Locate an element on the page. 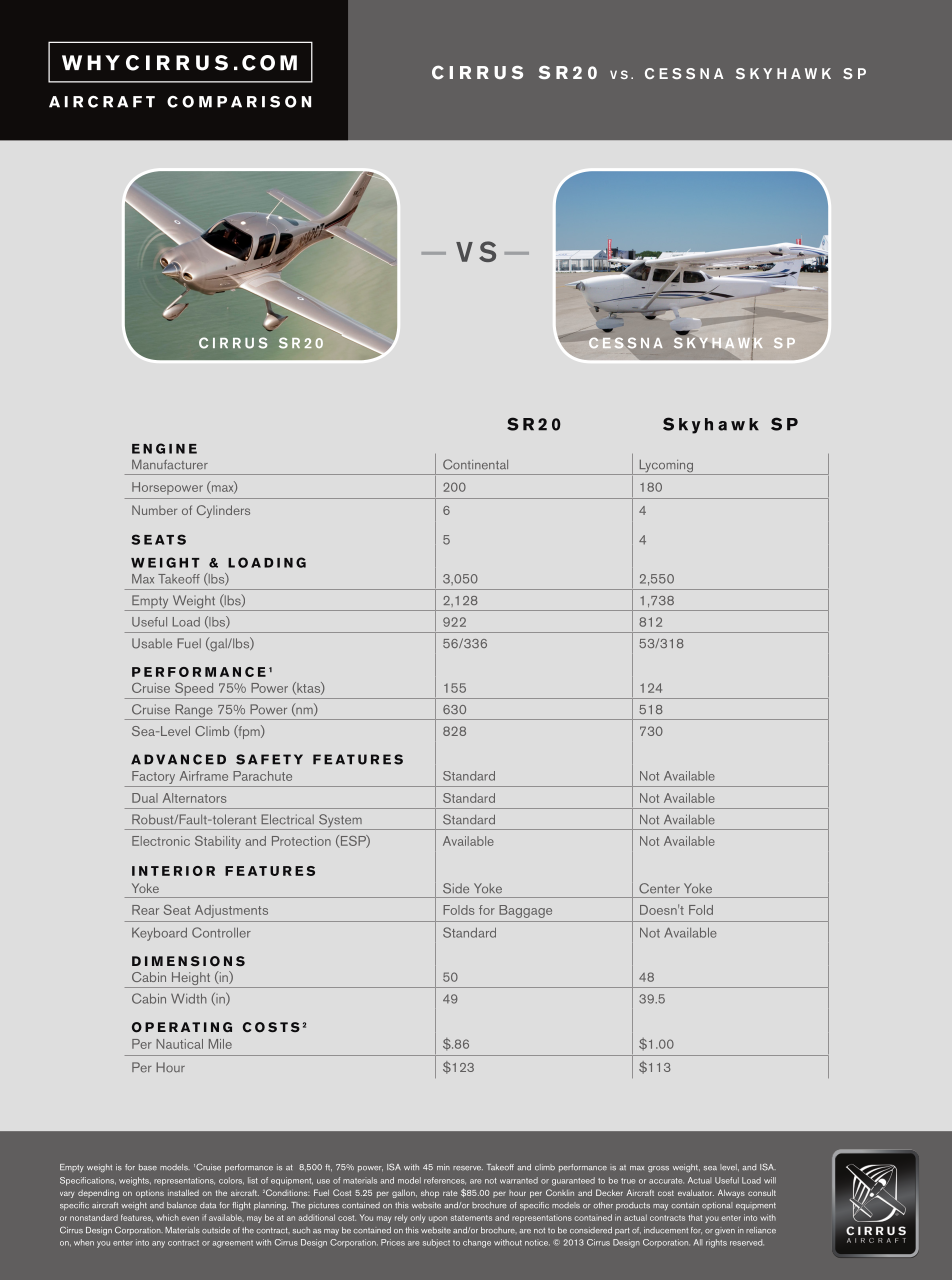  Baggage is located at coordinates (525, 911).
